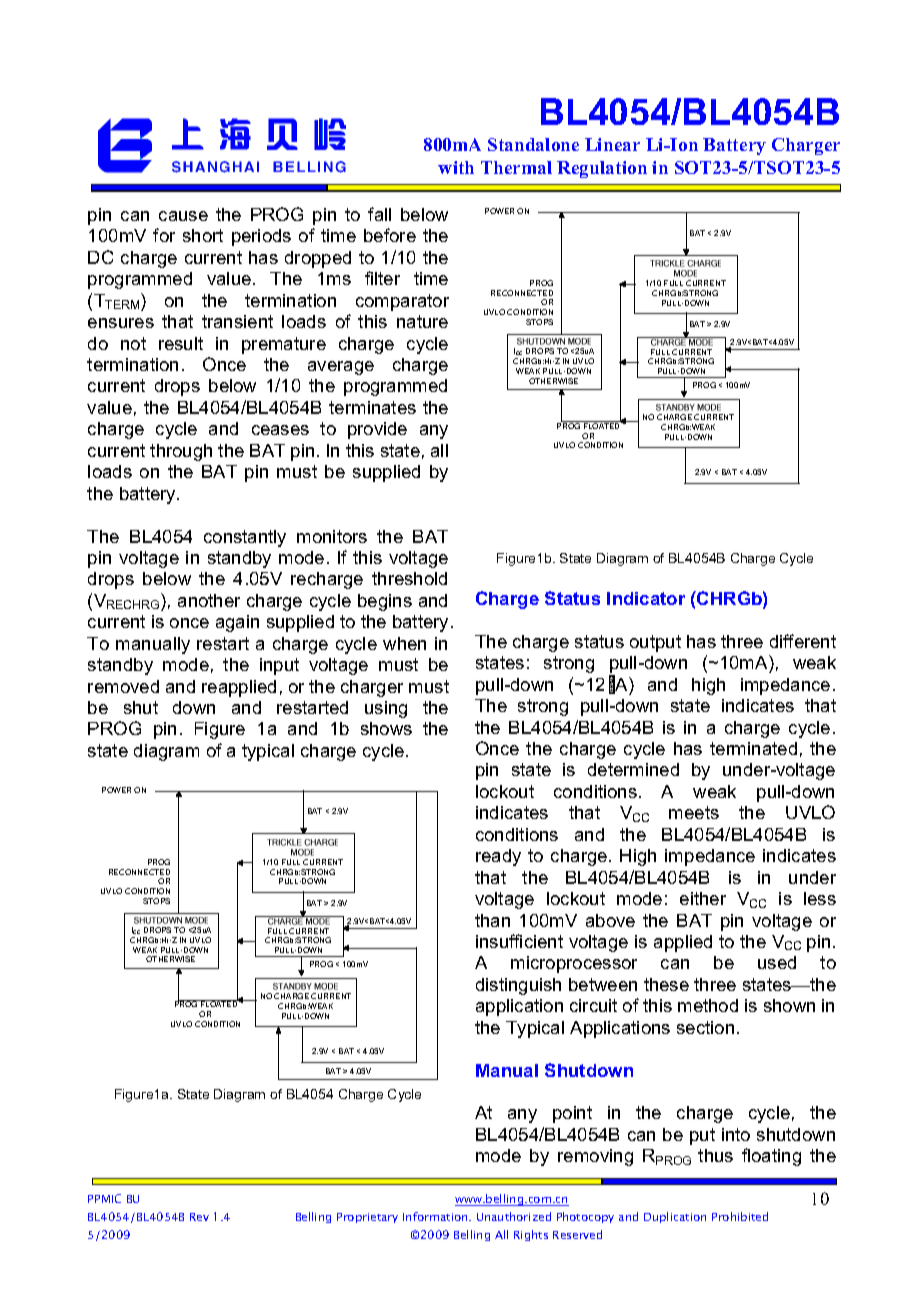 This screenshot has width=924, height=1308. I want to click on used, so click(777, 962).
